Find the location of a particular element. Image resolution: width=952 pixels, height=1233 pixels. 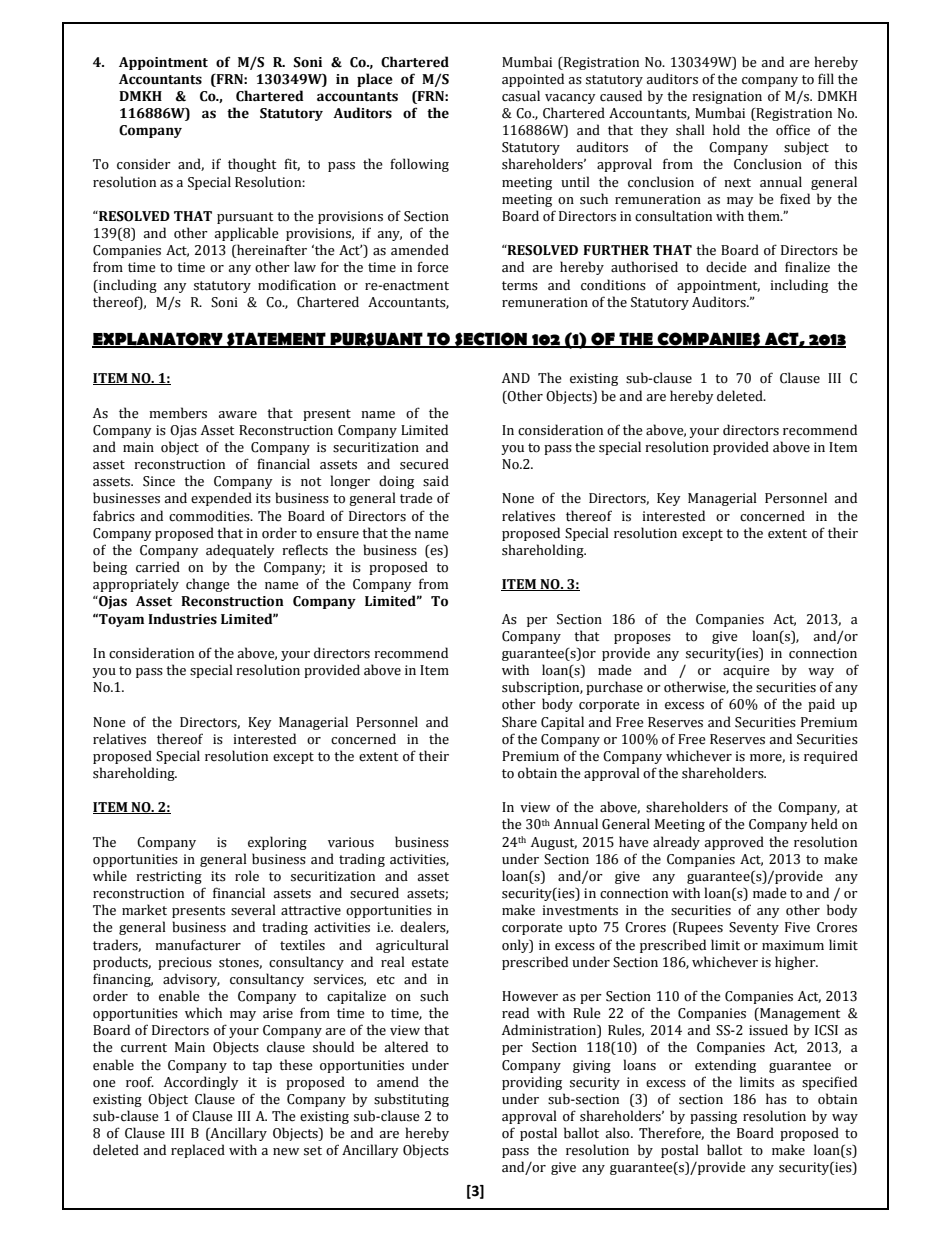

acquire is located at coordinates (746, 671).
